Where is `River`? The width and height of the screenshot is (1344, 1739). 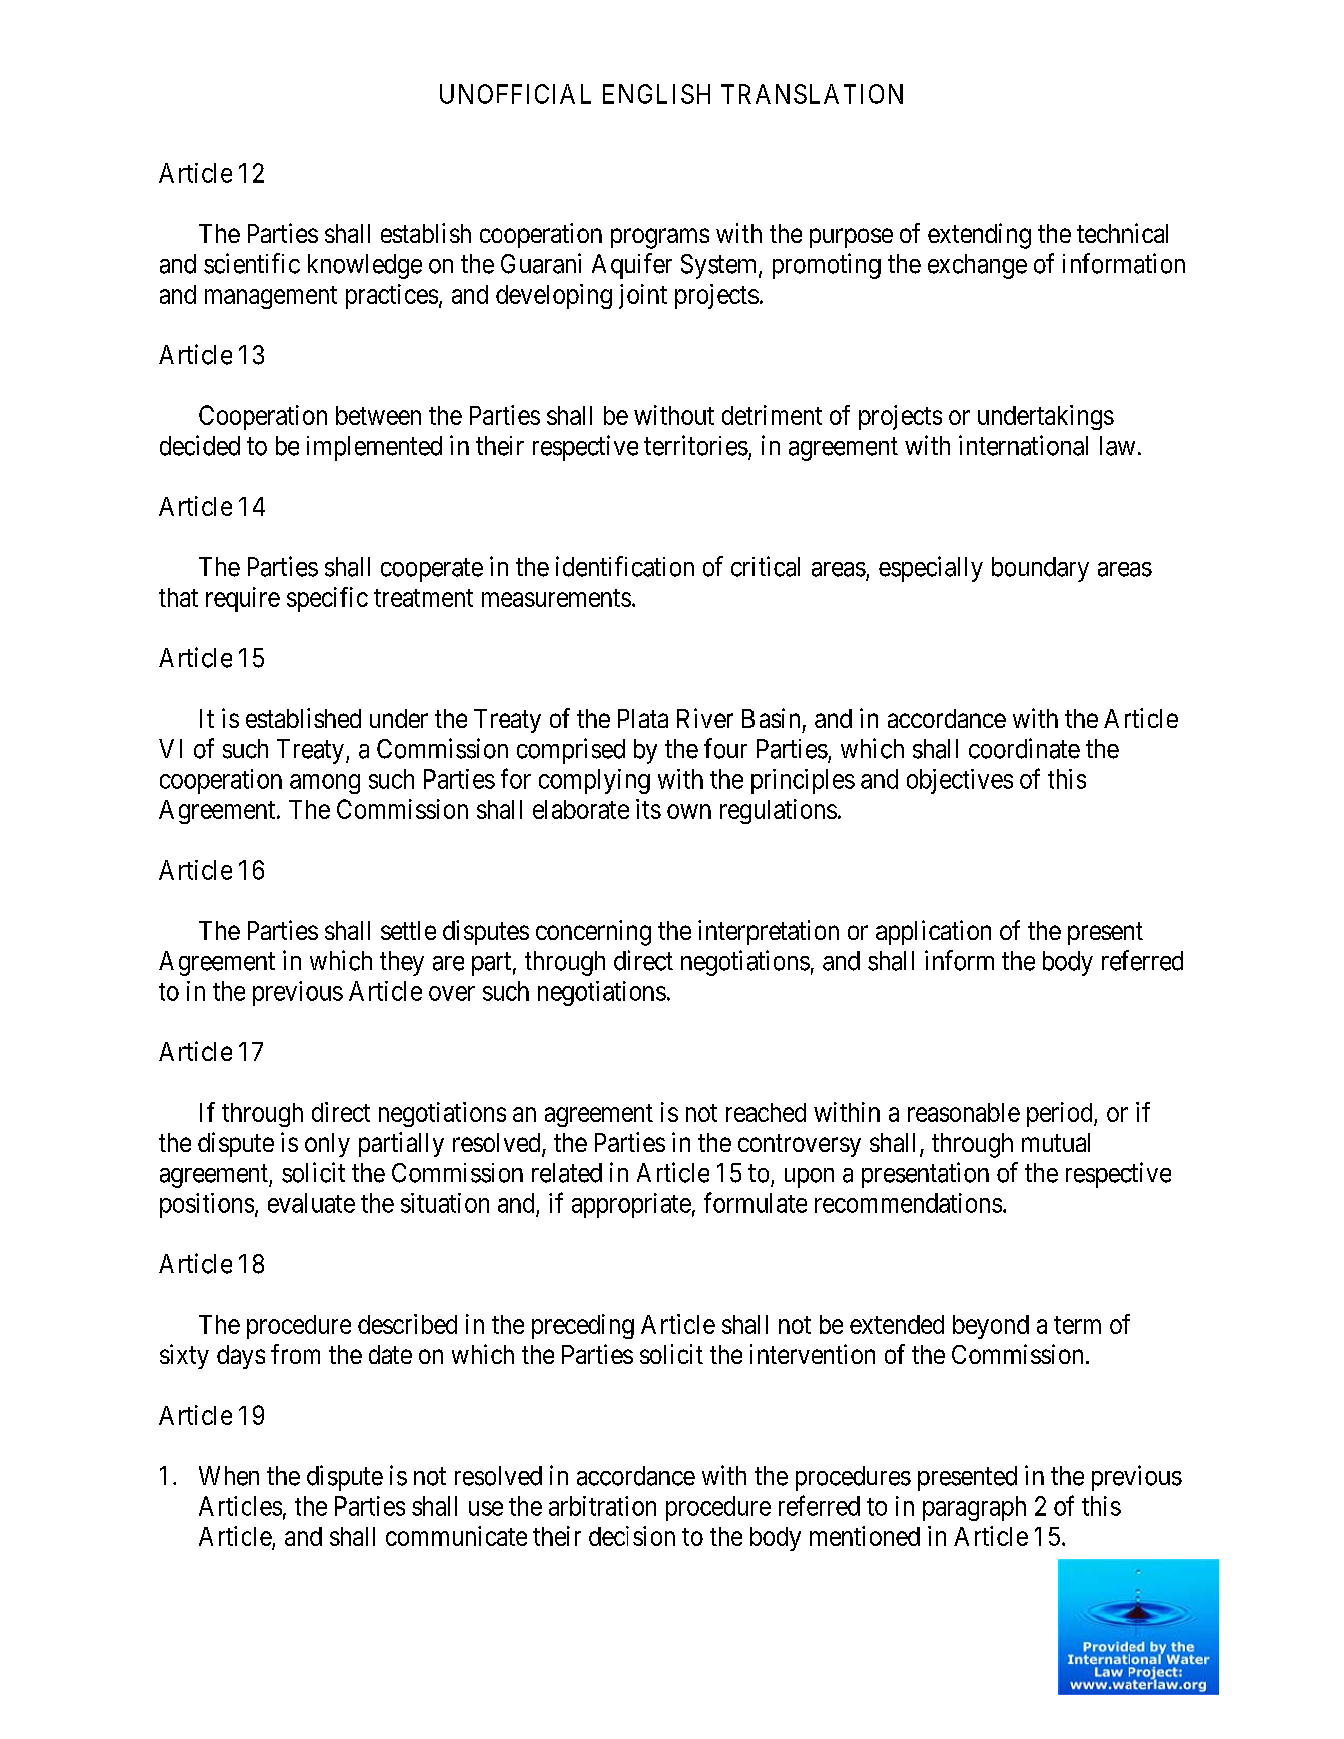
River is located at coordinates (705, 718).
